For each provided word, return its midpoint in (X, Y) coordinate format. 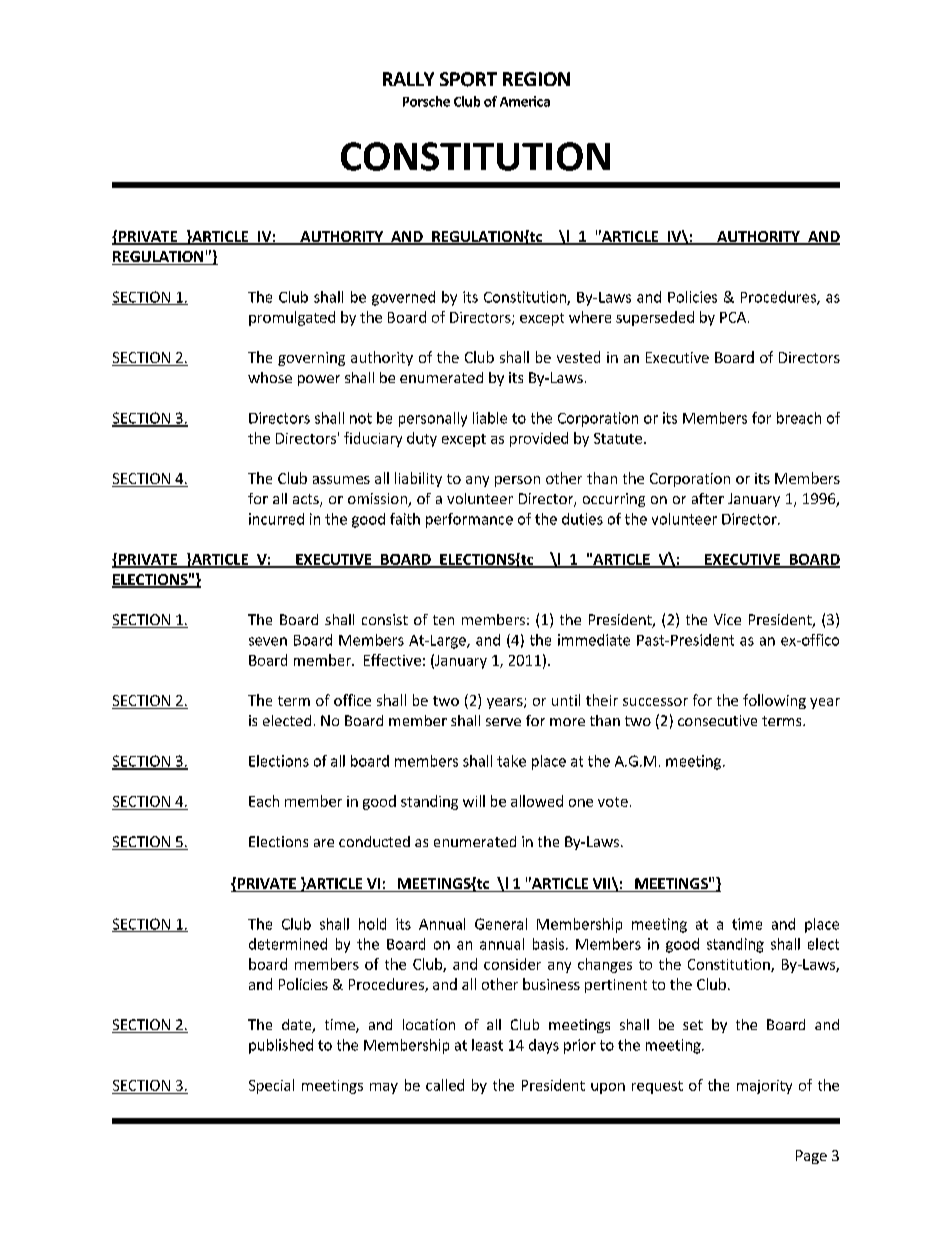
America (525, 101)
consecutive (717, 720)
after (708, 498)
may (384, 1088)
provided (539, 439)
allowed (537, 801)
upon (608, 1088)
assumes (341, 480)
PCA (734, 317)
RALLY (408, 79)
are (324, 843)
